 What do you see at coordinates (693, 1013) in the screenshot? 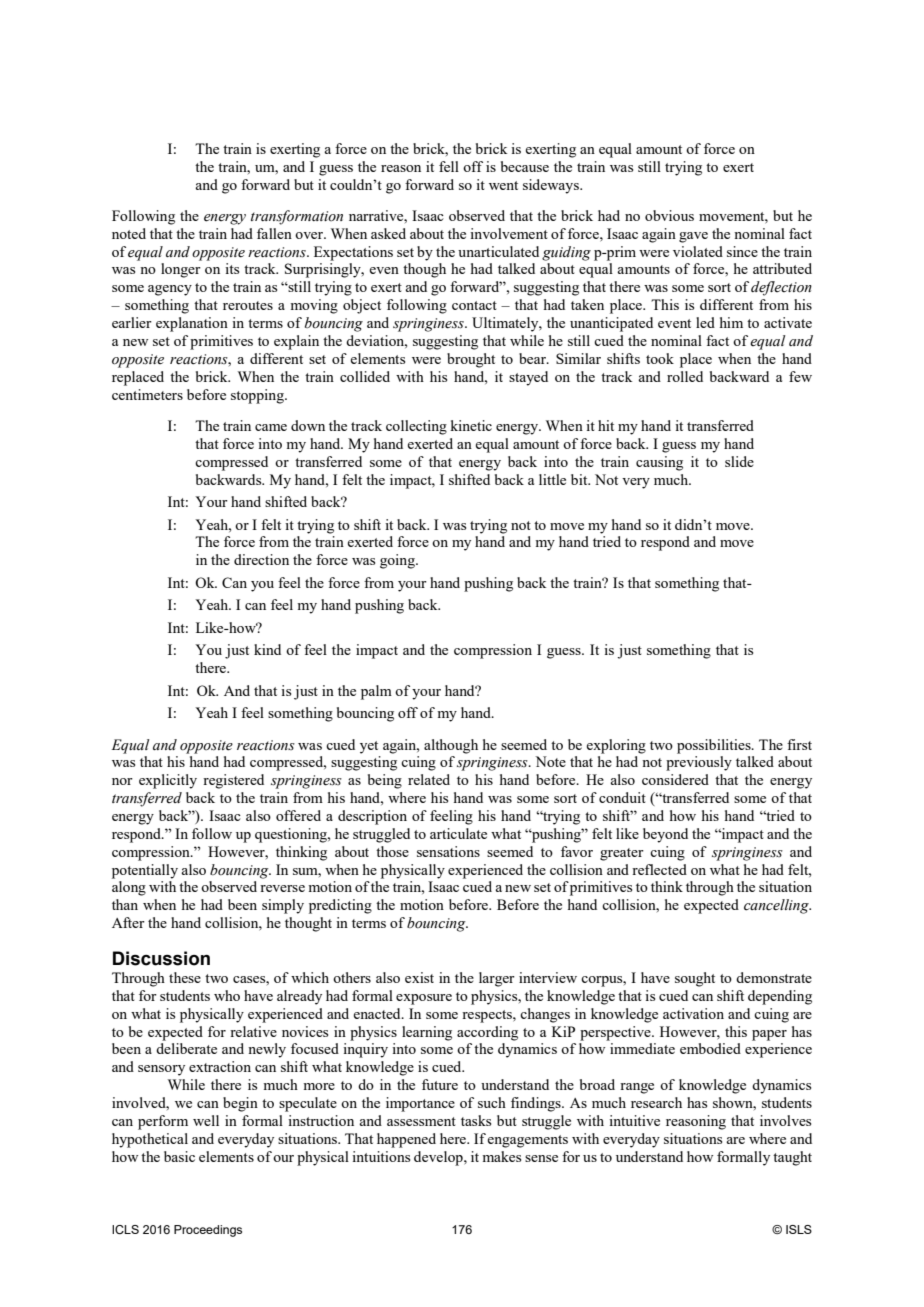
I see `activation` at bounding box center [693, 1013].
